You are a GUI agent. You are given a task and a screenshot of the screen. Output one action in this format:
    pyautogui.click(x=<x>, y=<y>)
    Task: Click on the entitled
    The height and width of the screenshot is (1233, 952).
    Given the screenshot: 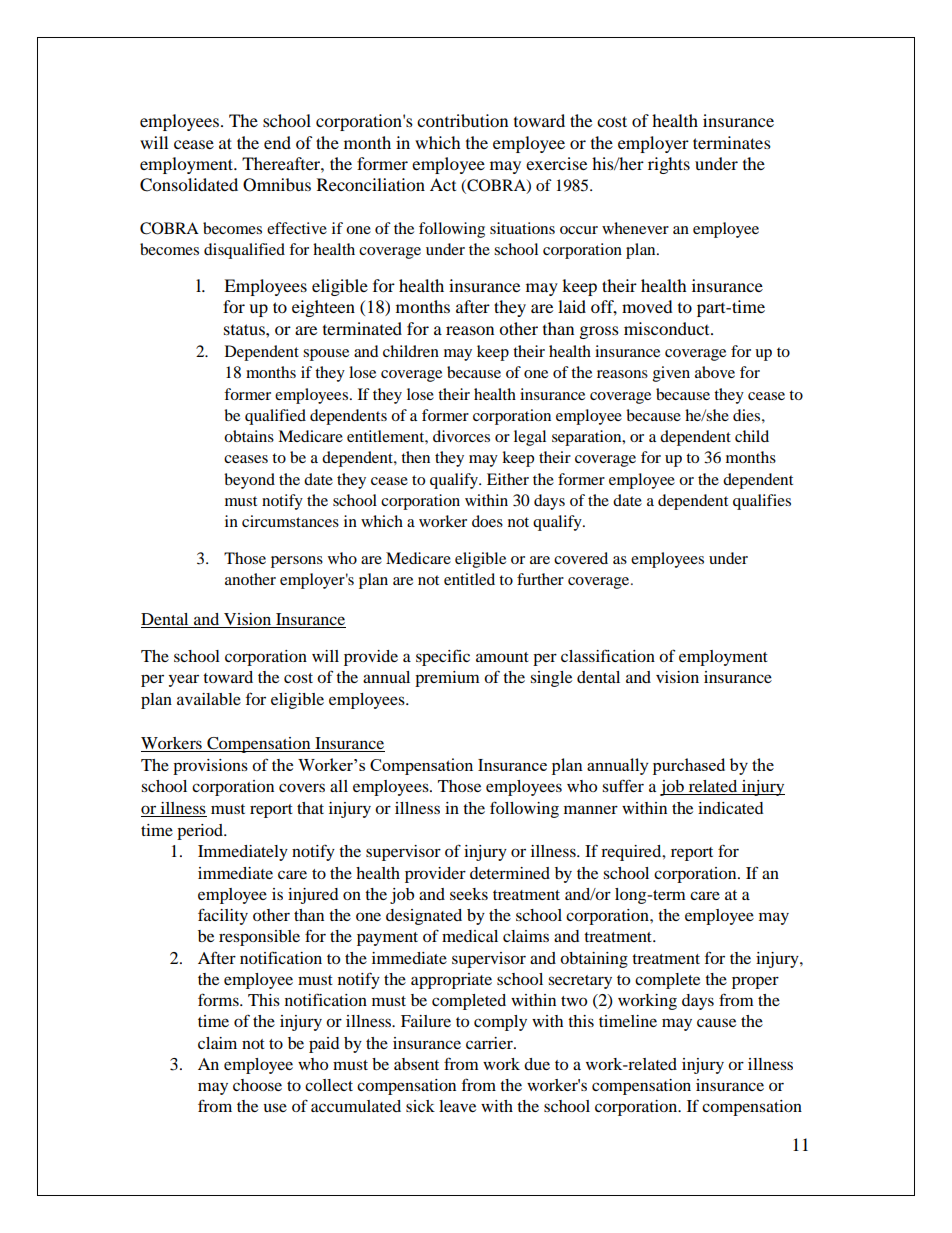 What is the action you would take?
    pyautogui.click(x=469, y=579)
